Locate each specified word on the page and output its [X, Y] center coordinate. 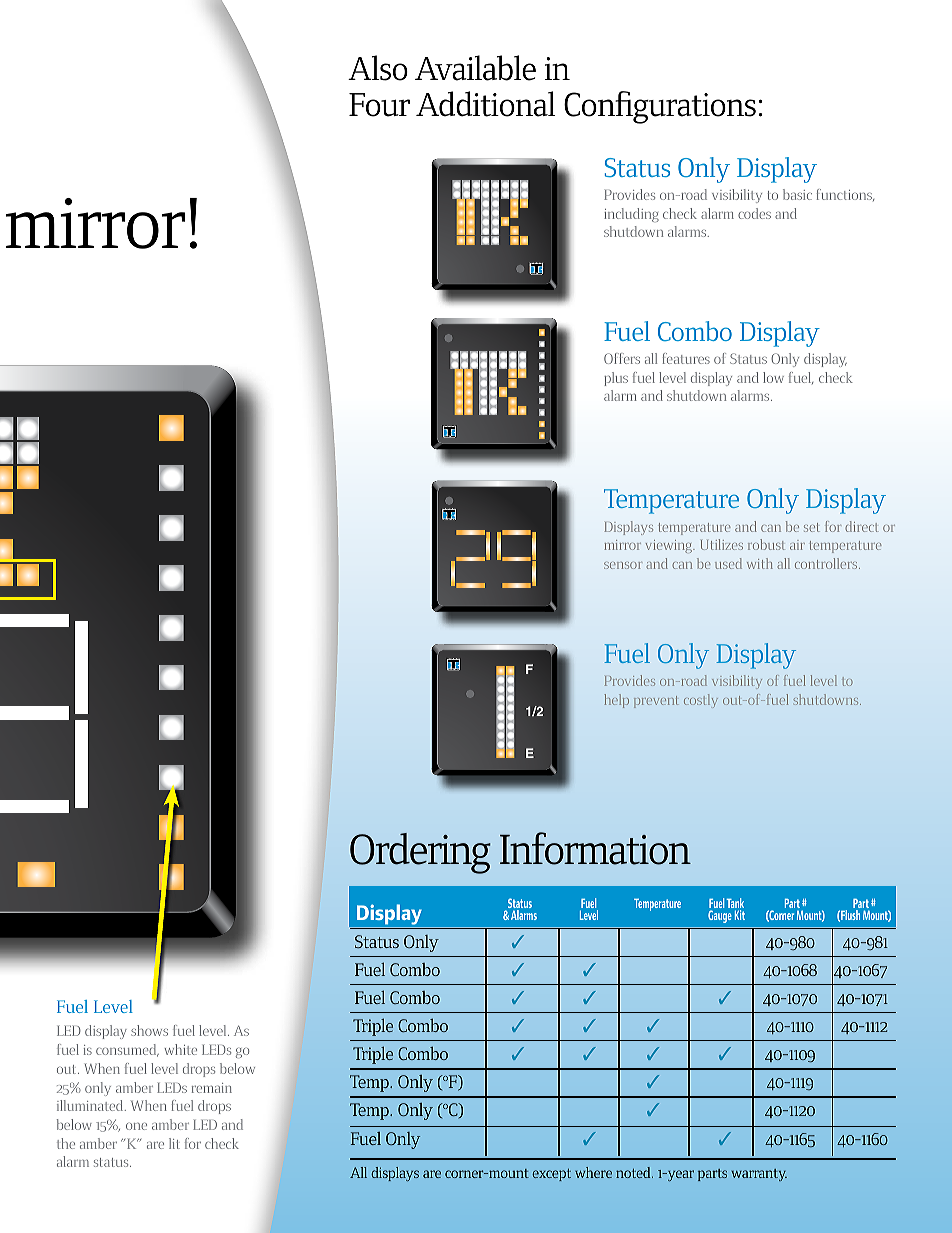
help [617, 701]
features [686, 358]
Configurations [660, 107]
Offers [622, 358]
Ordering [420, 853]
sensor [623, 565]
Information [595, 848]
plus [616, 379]
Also [378, 68]
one [136, 1126]
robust [766, 544]
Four [379, 105]
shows [149, 1030]
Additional [486, 104]
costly [701, 701]
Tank [735, 904]
